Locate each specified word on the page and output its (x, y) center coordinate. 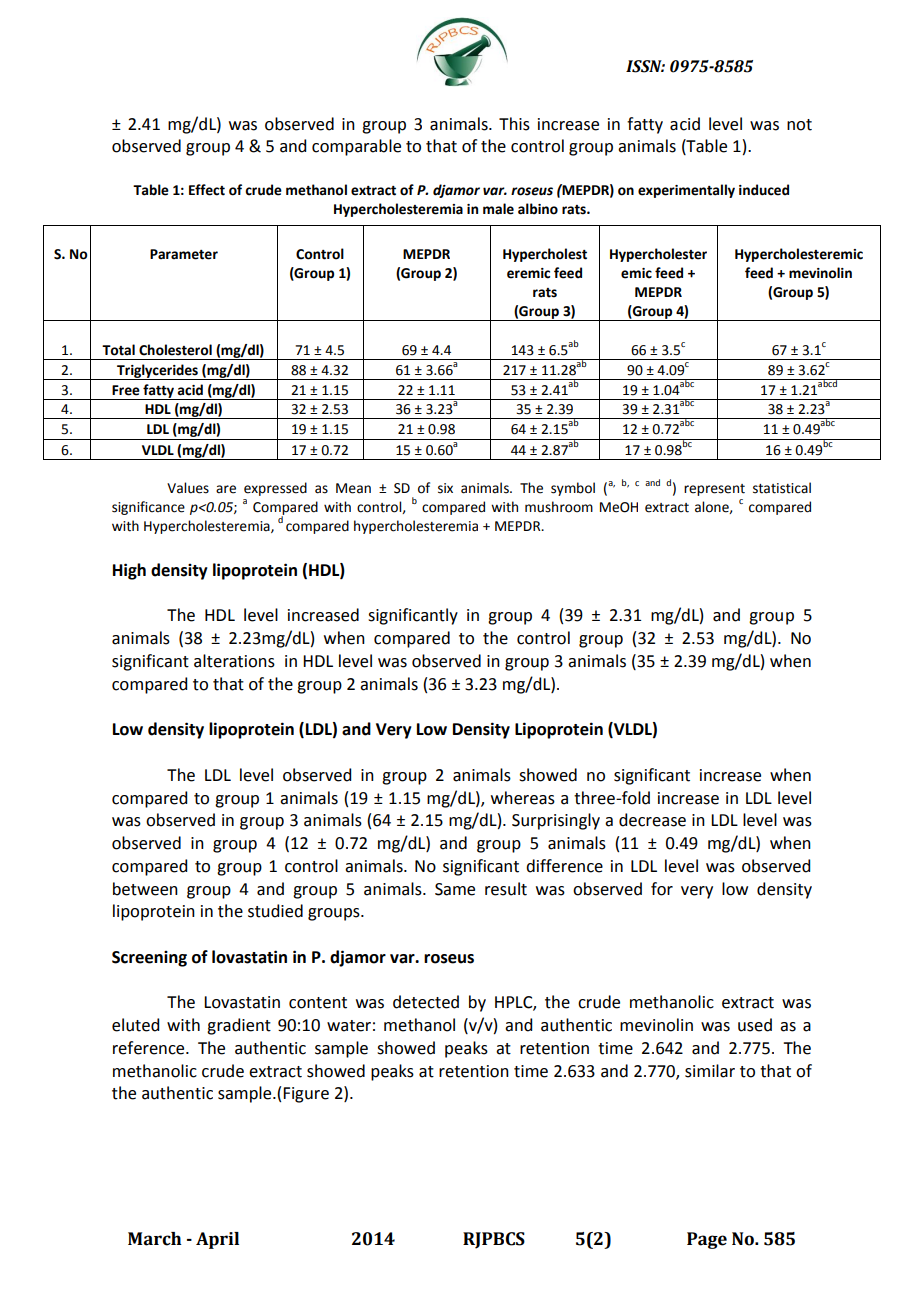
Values (188, 488)
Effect (207, 190)
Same (455, 889)
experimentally (686, 191)
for (662, 889)
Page (707, 1240)
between (145, 889)
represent (714, 490)
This (514, 124)
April (217, 1240)
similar (710, 1071)
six (445, 488)
